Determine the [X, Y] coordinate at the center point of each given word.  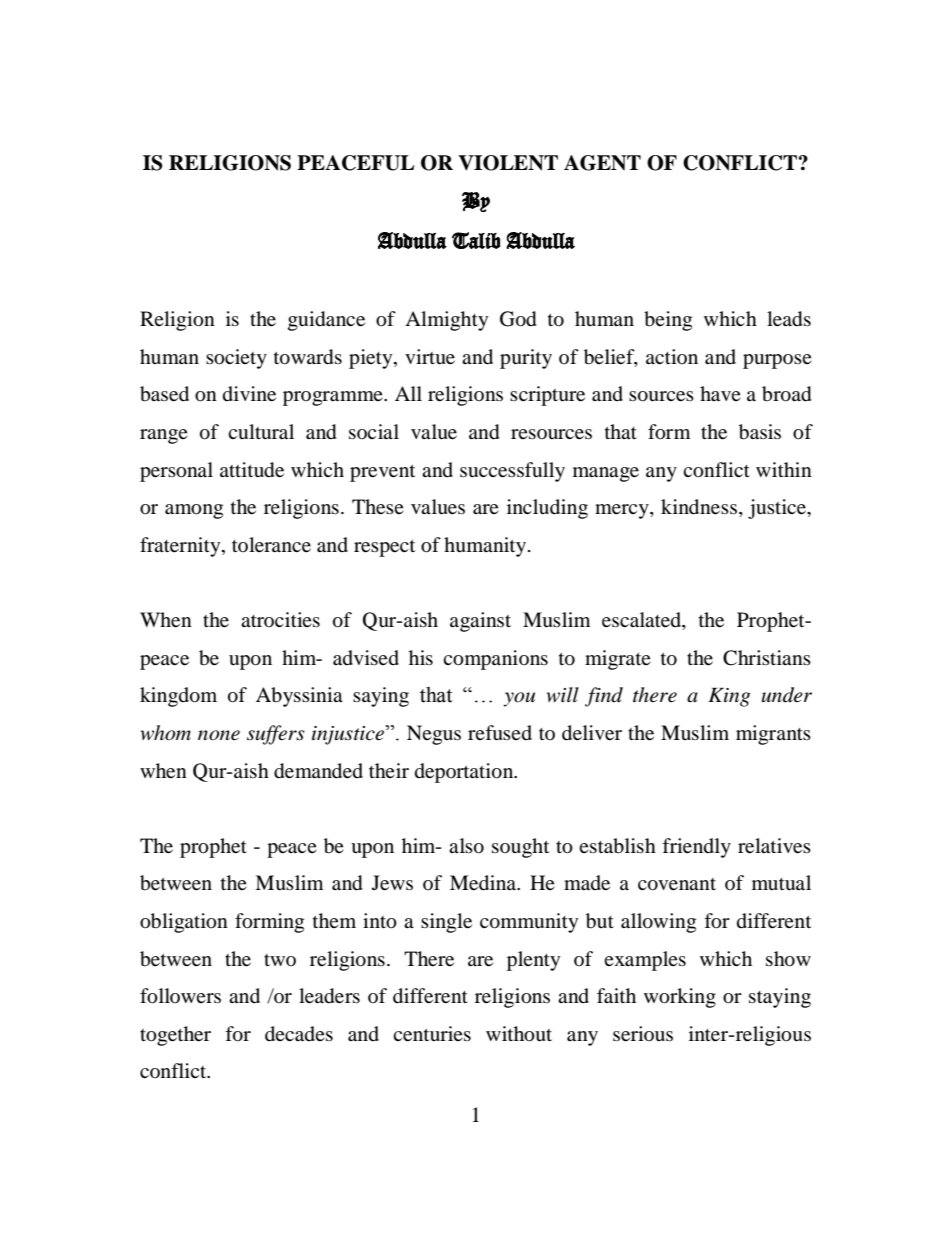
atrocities [280, 619]
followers [180, 996]
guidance [326, 321]
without [519, 1034]
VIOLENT [508, 163]
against [480, 622]
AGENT [602, 163]
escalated [642, 621]
